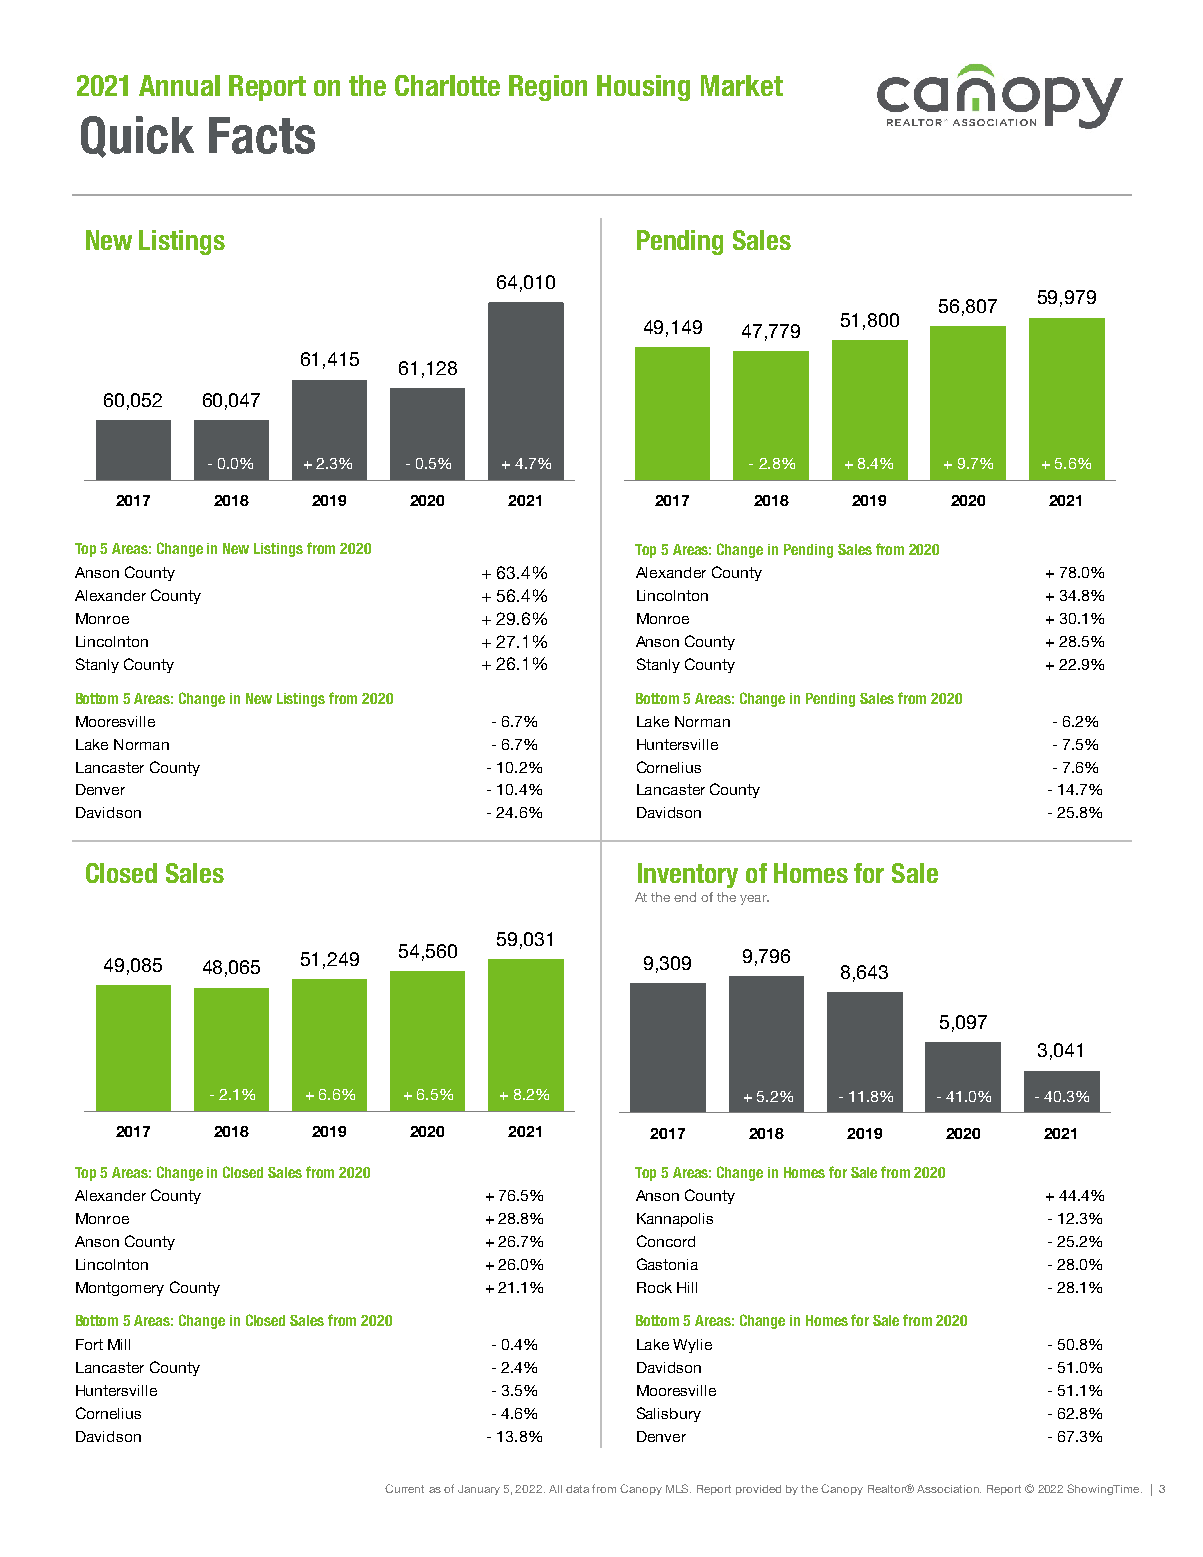 The width and height of the image is (1203, 1557). What do you see at coordinates (754, 900) in the image?
I see `year` at bounding box center [754, 900].
